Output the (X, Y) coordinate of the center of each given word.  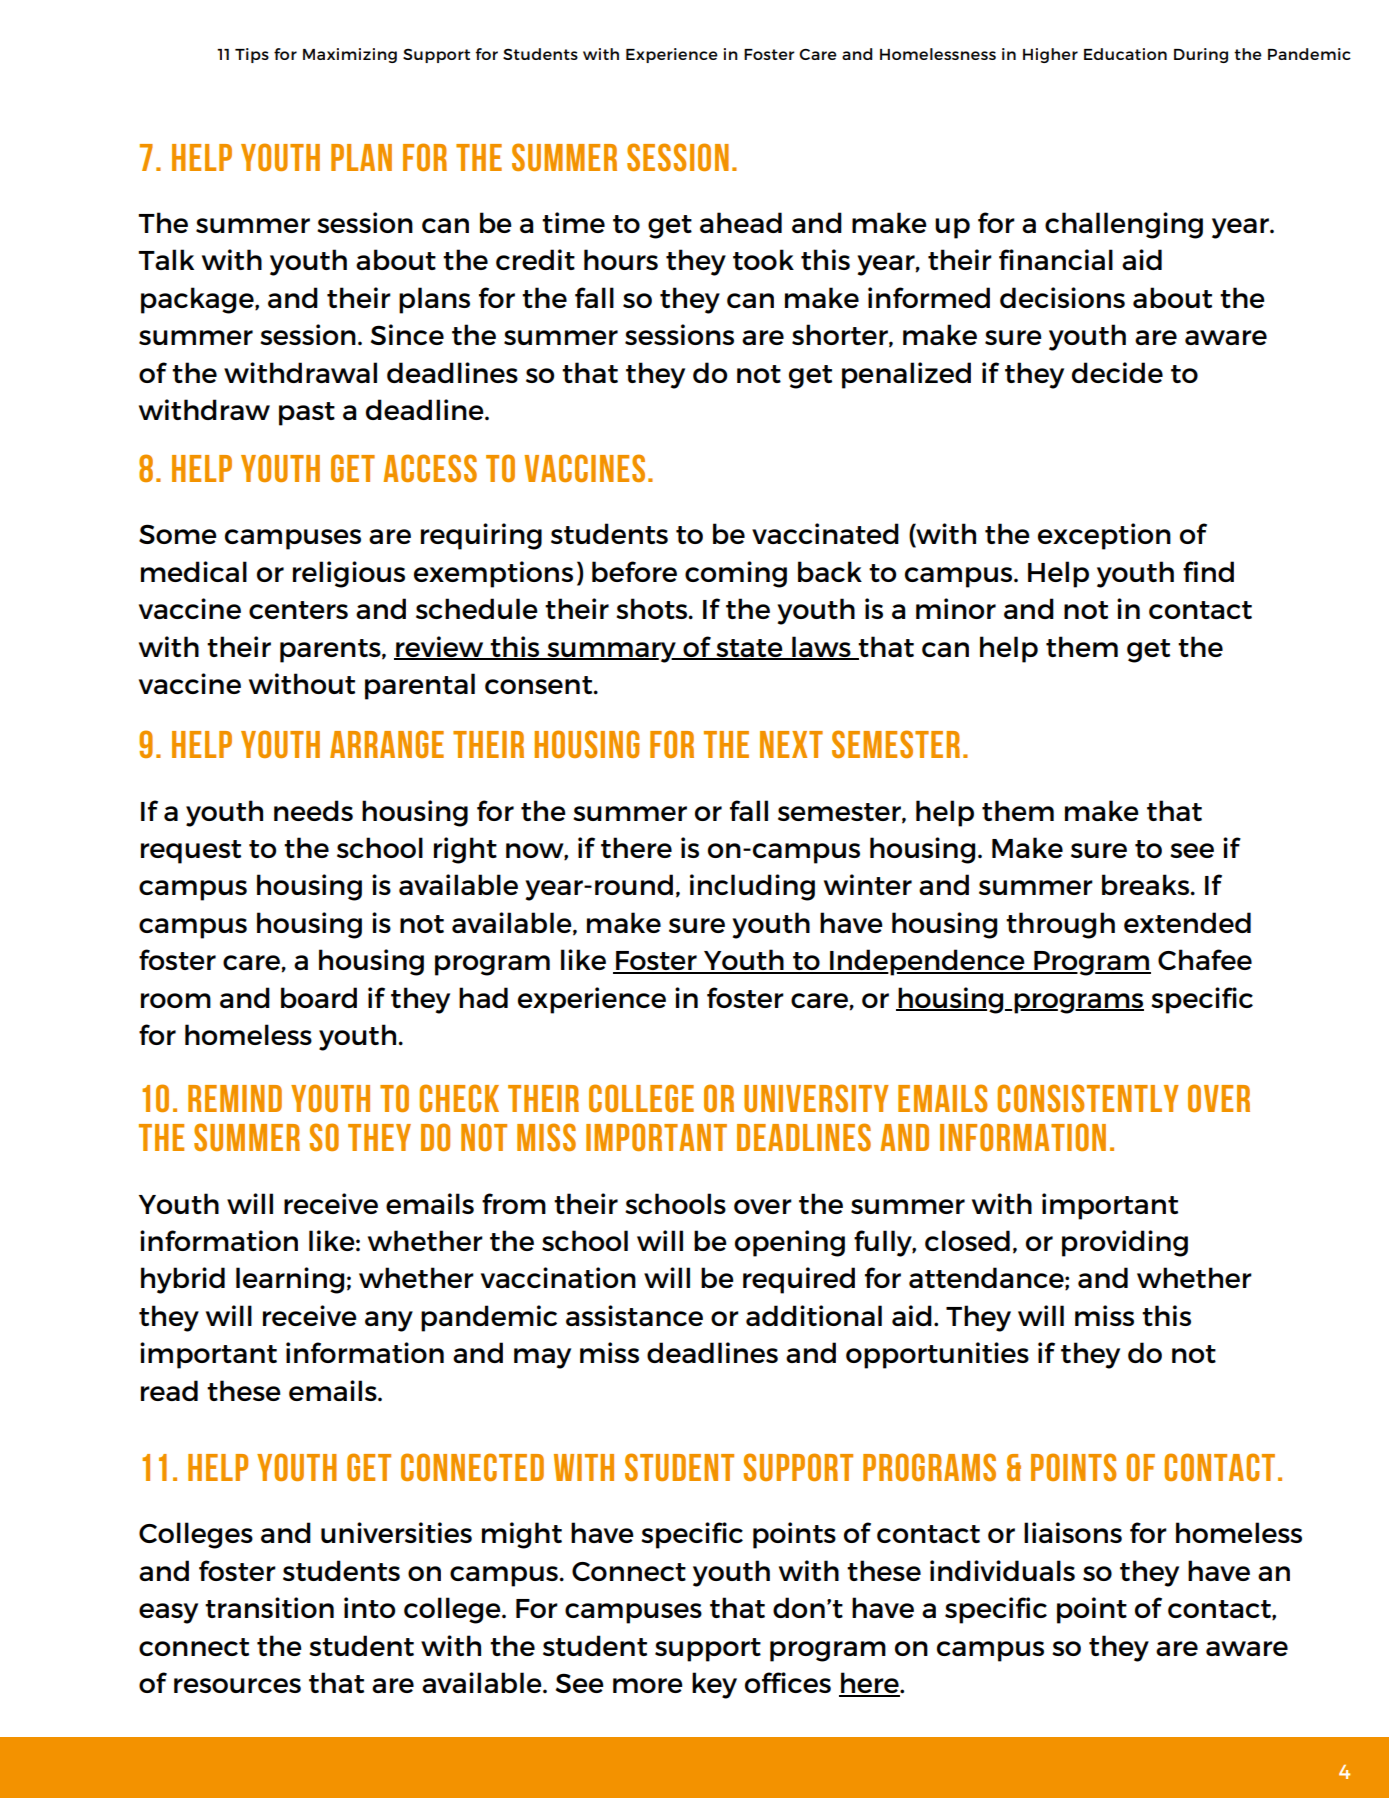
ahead (741, 222)
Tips (252, 55)
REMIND (235, 1098)
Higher (1050, 55)
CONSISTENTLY (1088, 1098)
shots (653, 608)
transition (269, 1607)
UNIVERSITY (816, 1098)
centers (298, 610)
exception (1104, 536)
